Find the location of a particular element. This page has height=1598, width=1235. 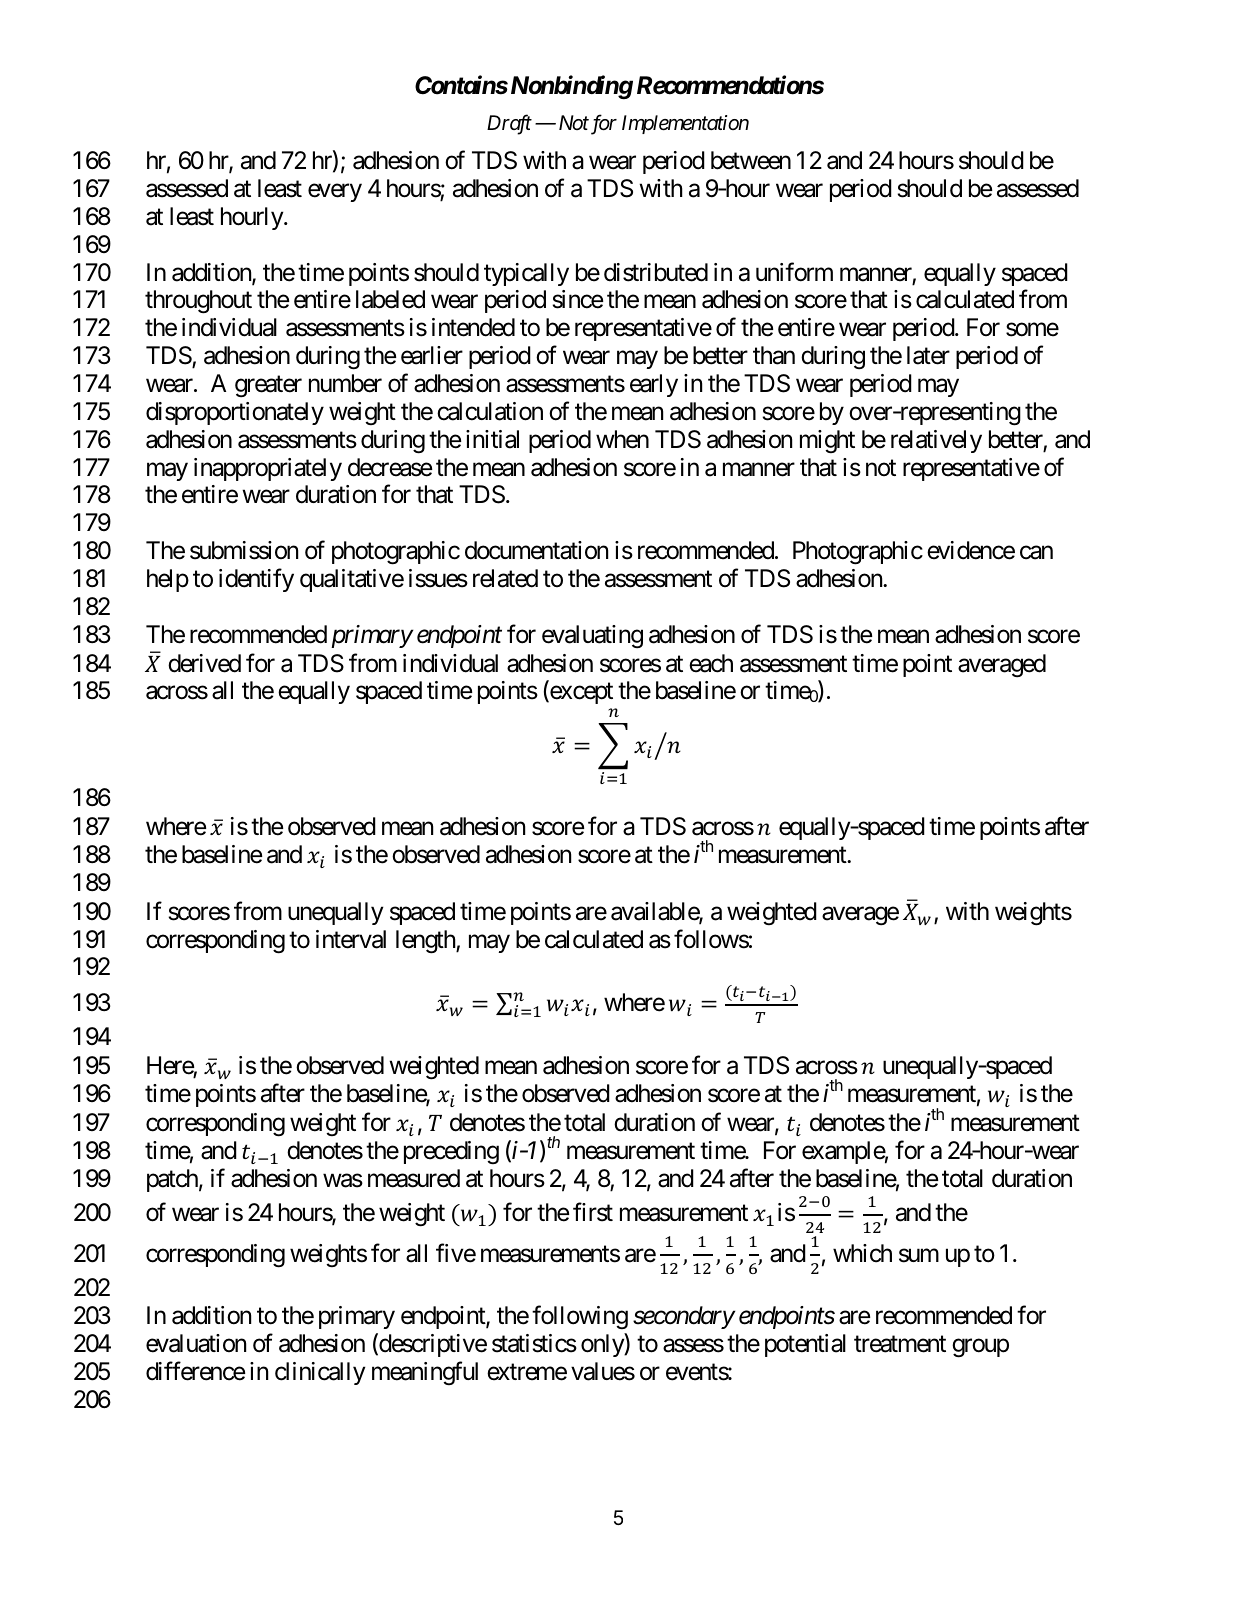

following is located at coordinates (580, 1317).
